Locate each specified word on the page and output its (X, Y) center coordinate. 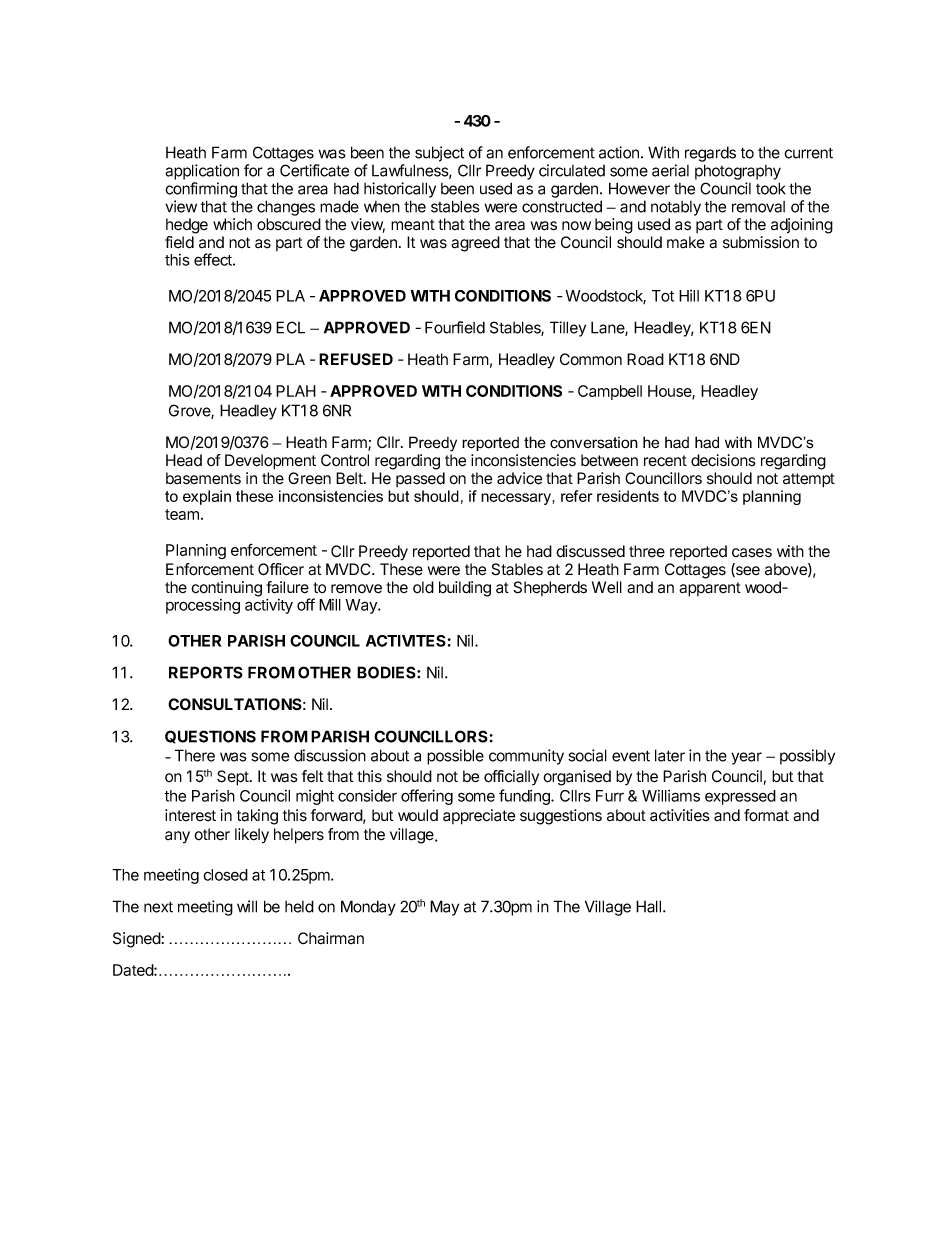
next (158, 907)
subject (439, 154)
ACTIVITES (406, 641)
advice (519, 478)
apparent (710, 589)
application (202, 172)
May (444, 908)
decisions (723, 460)
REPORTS (206, 672)
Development (270, 462)
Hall (650, 906)
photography (738, 172)
